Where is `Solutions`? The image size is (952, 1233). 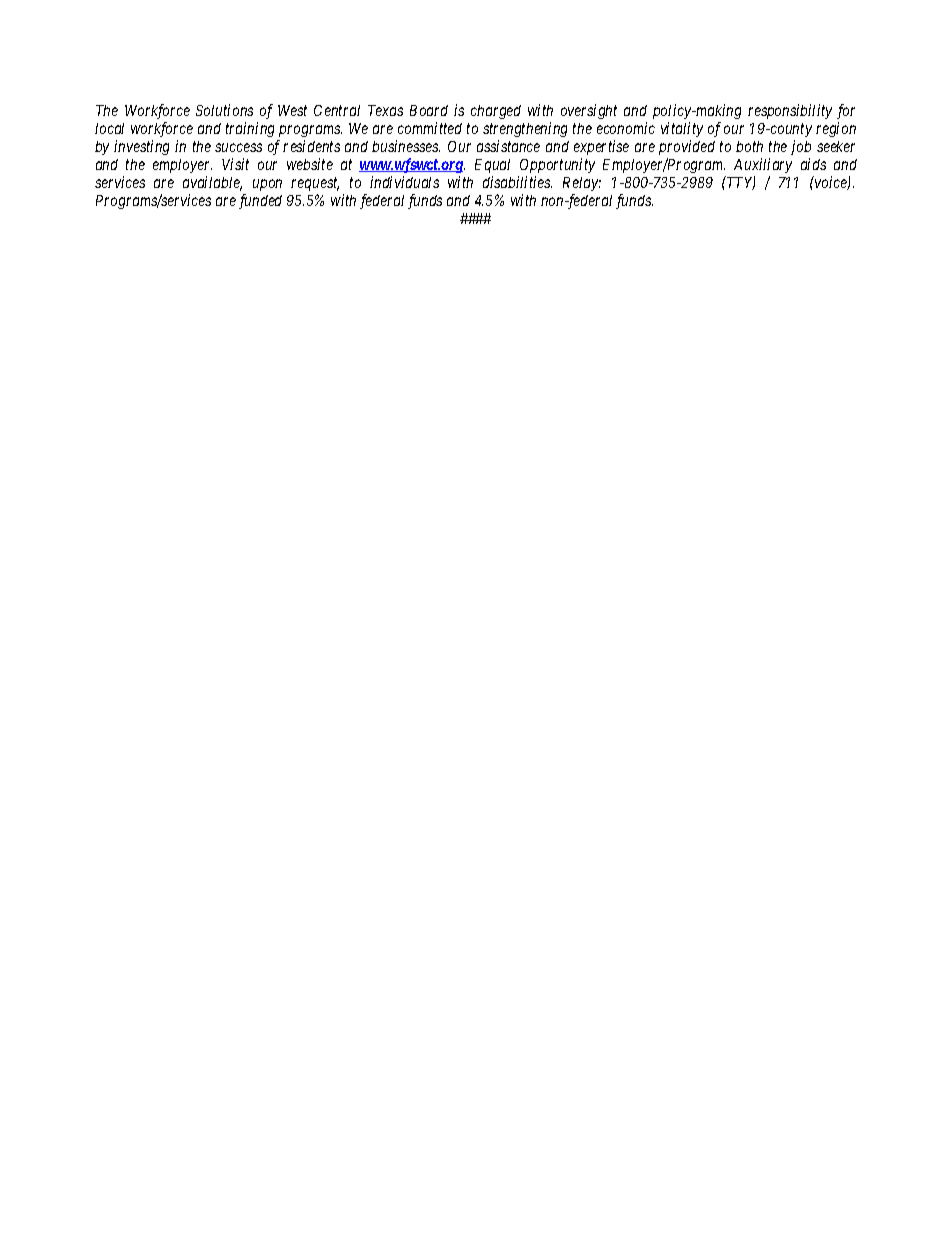
Solutions is located at coordinates (224, 110).
